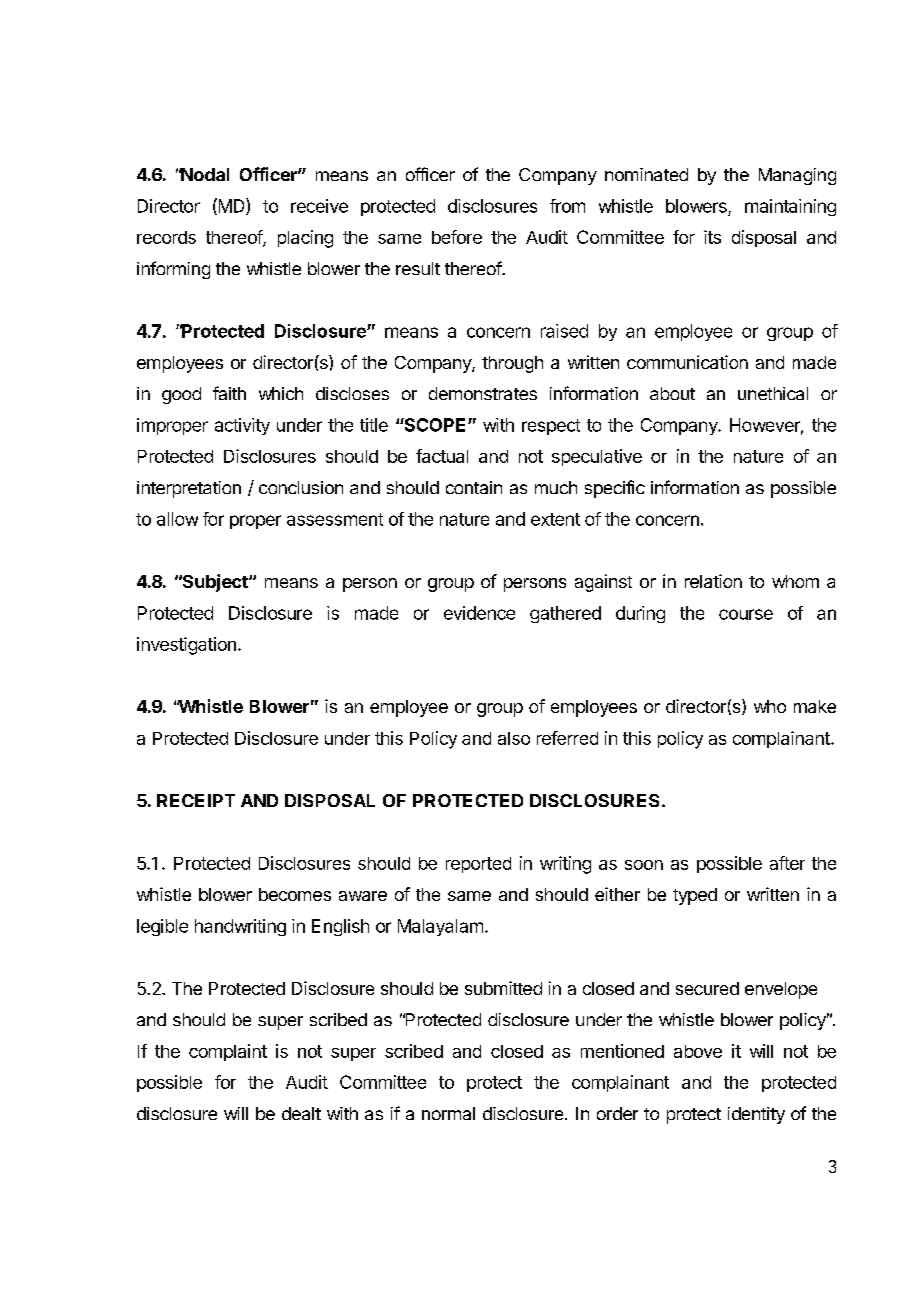  I want to click on identity, so click(756, 1115).
